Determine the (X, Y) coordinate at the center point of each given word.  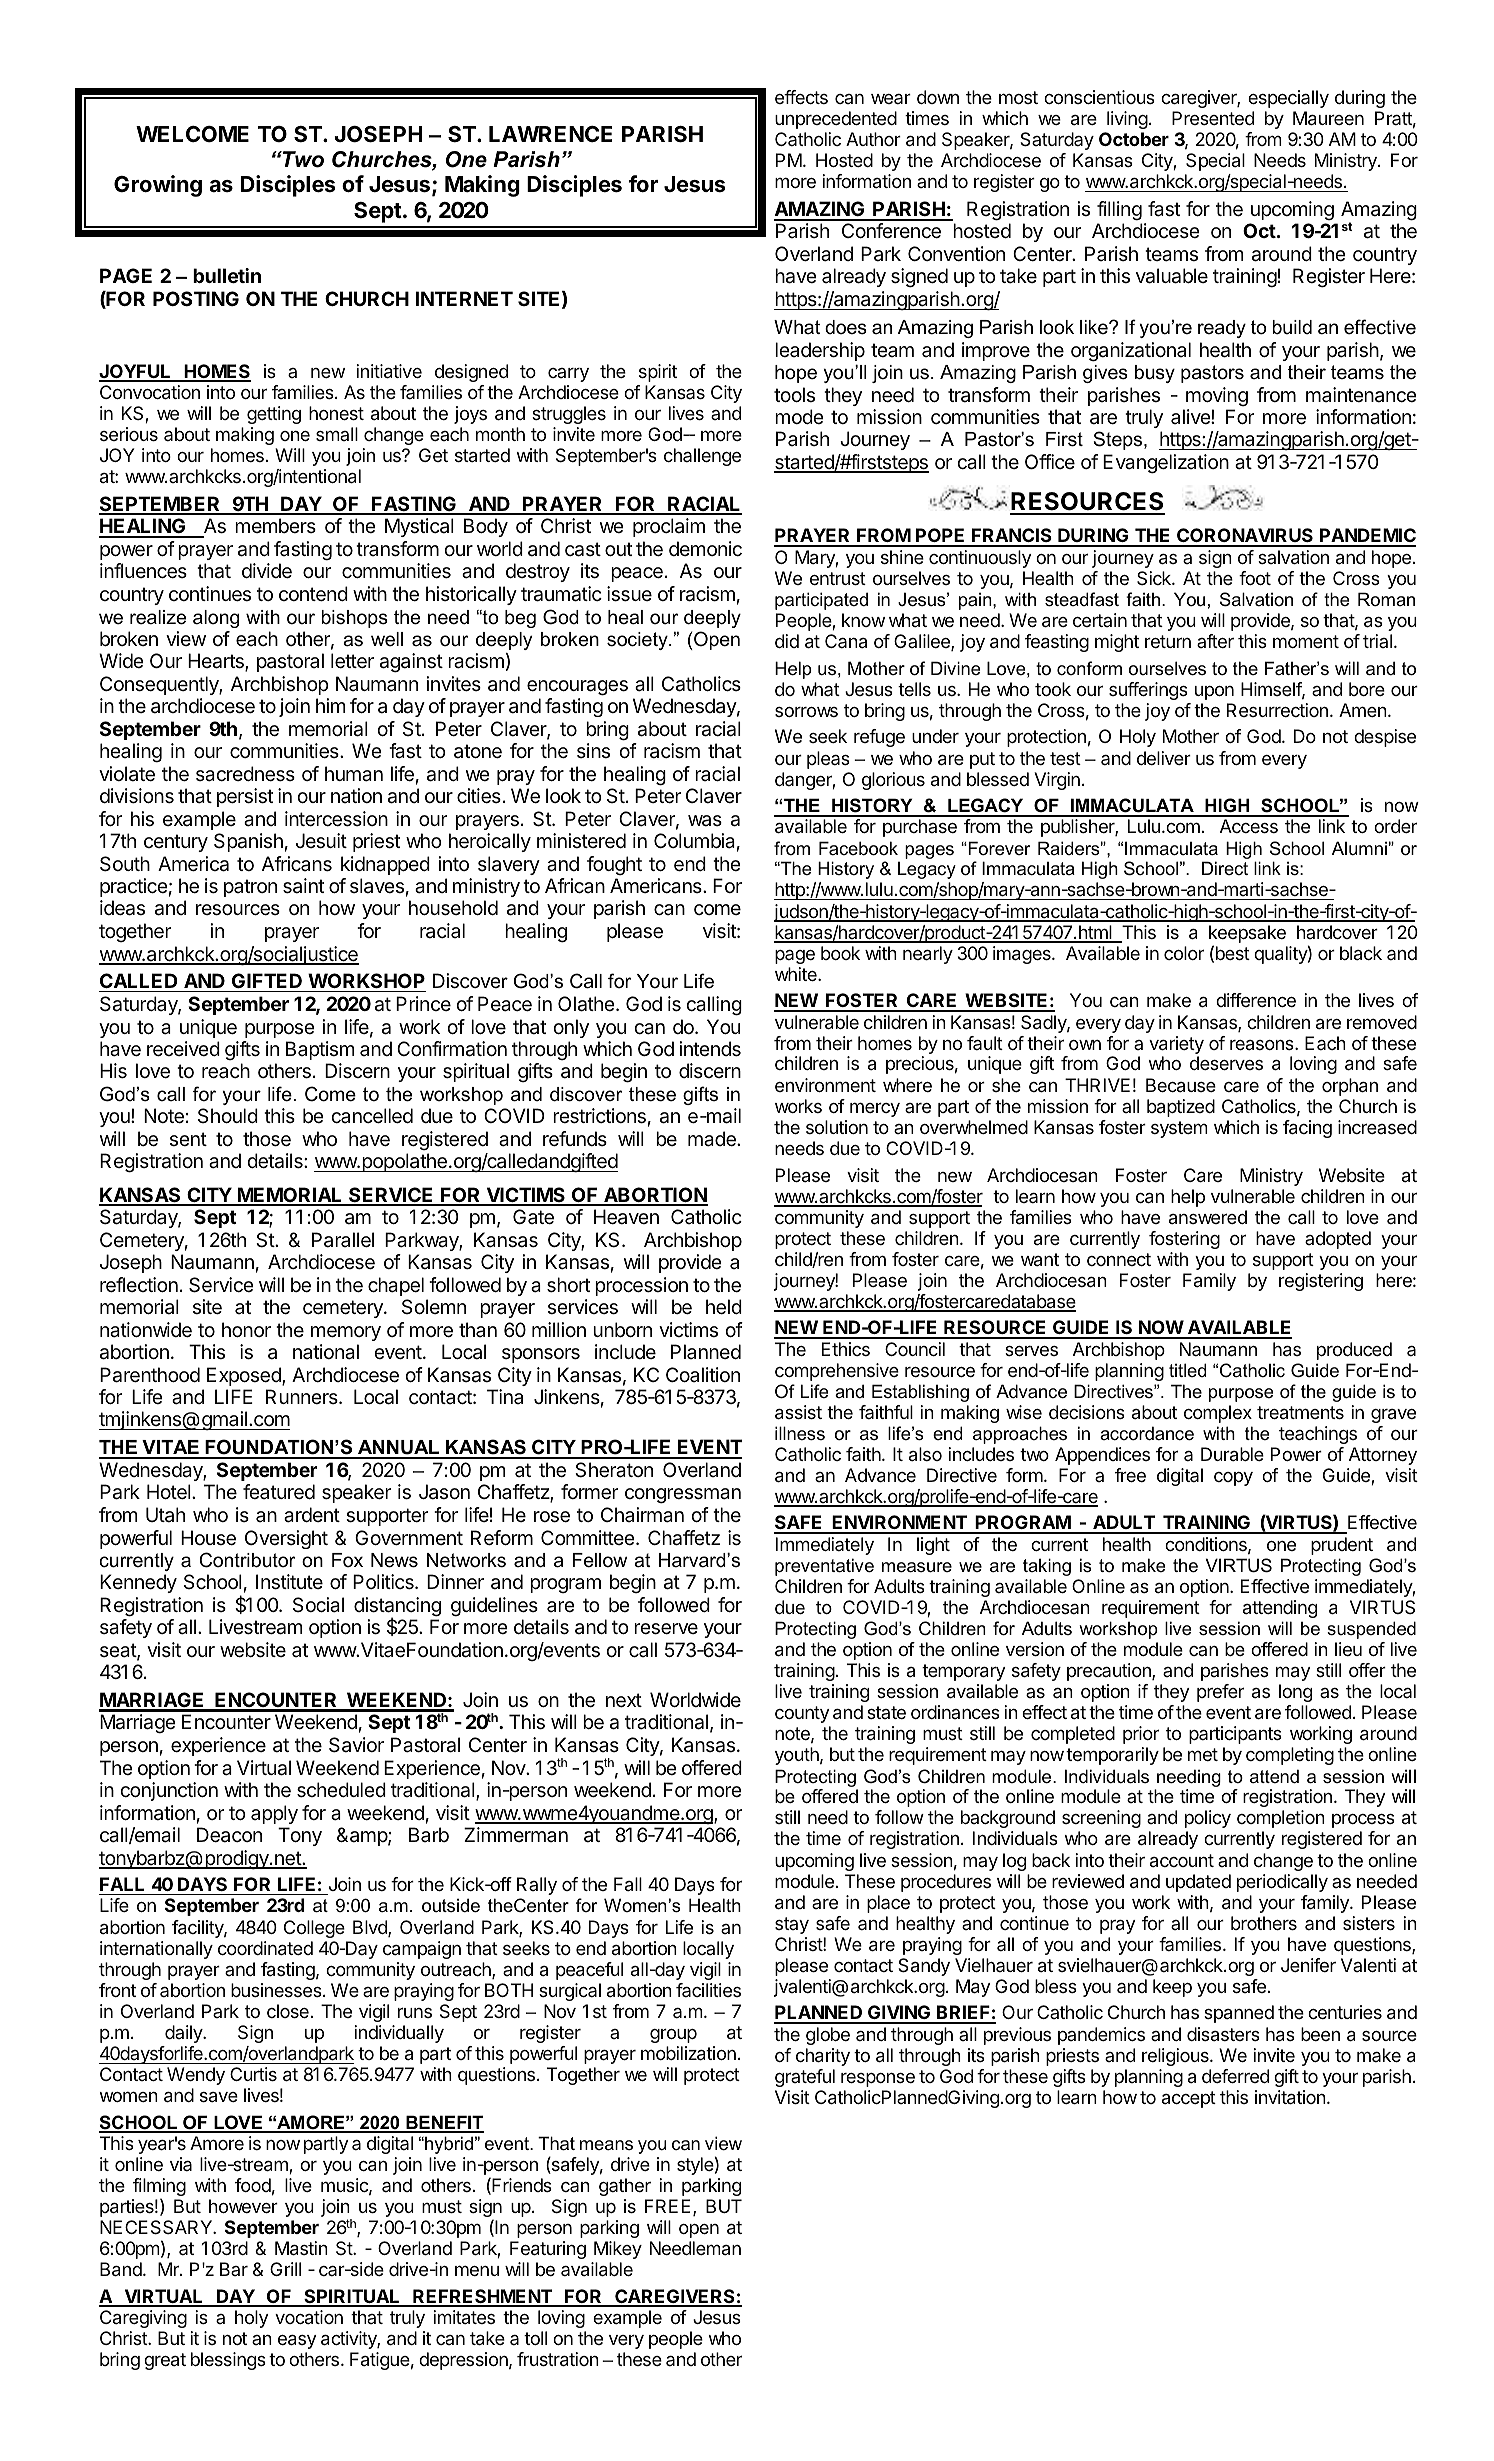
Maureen (1328, 118)
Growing (158, 186)
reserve (666, 1629)
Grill (285, 2269)
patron (250, 888)
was (705, 821)
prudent (1342, 1546)
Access (1249, 826)
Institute (289, 1582)
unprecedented (836, 120)
